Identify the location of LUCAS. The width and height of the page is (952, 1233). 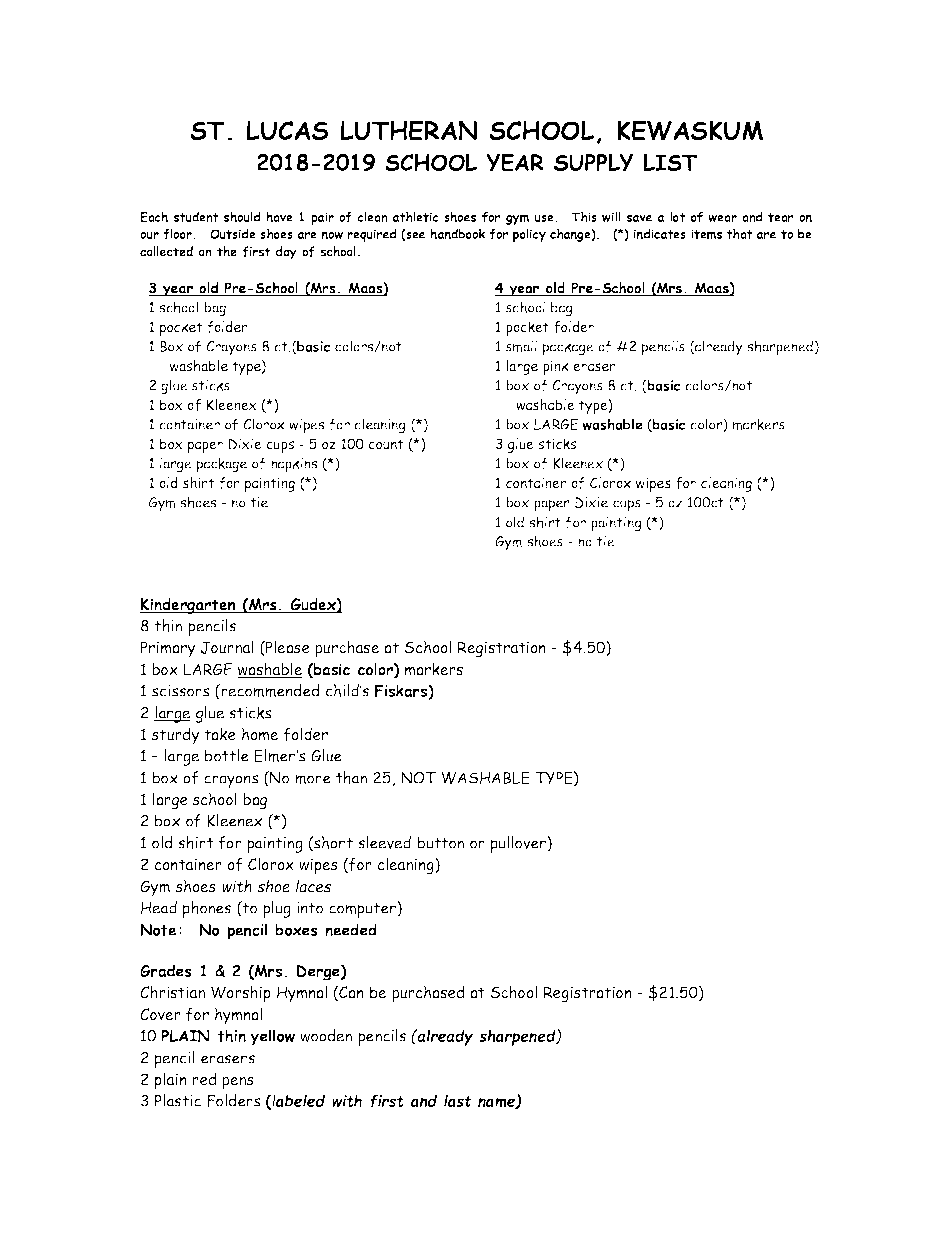
(287, 130).
